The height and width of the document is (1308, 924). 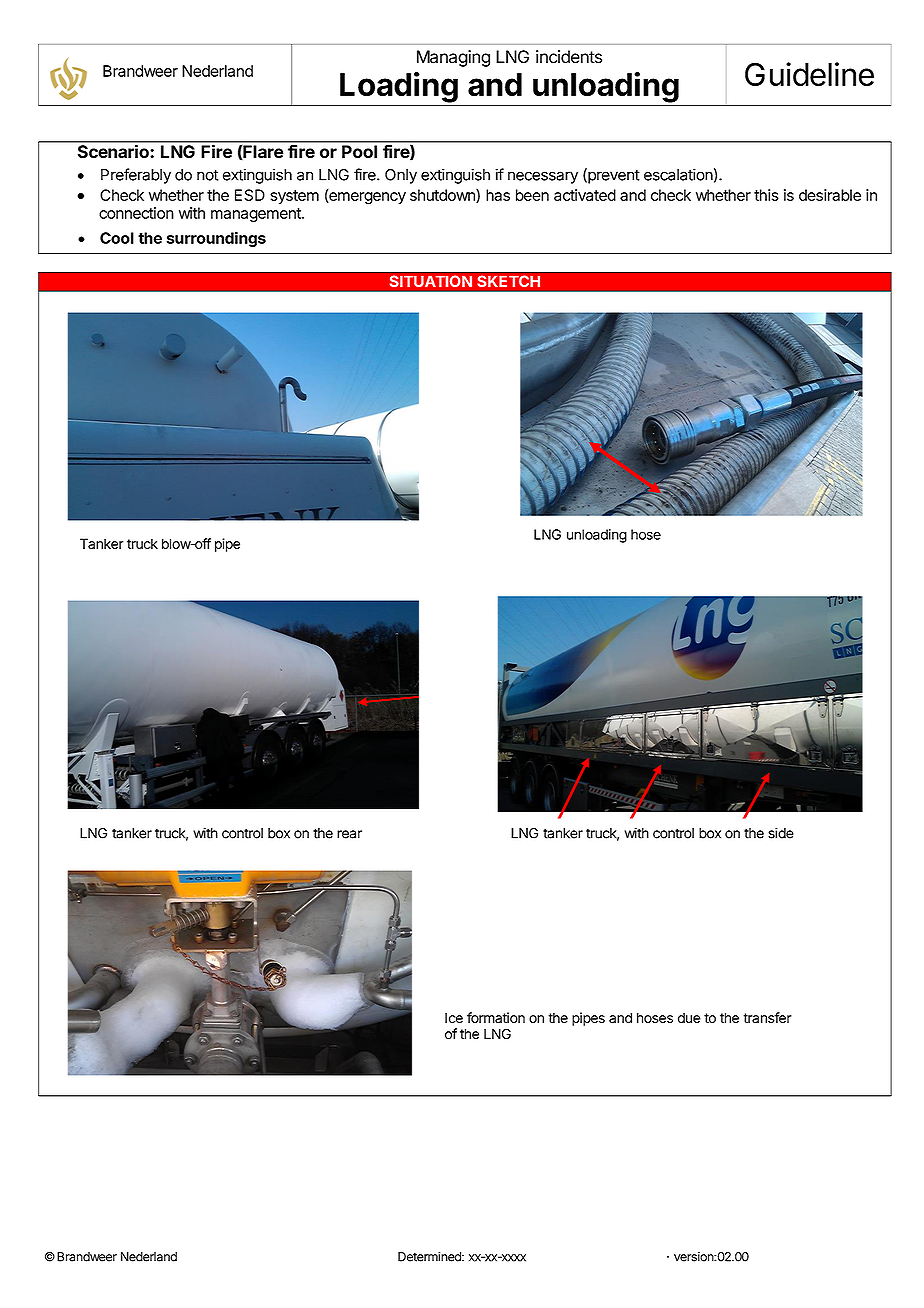 What do you see at coordinates (767, 1017) in the document?
I see `transfer` at bounding box center [767, 1017].
